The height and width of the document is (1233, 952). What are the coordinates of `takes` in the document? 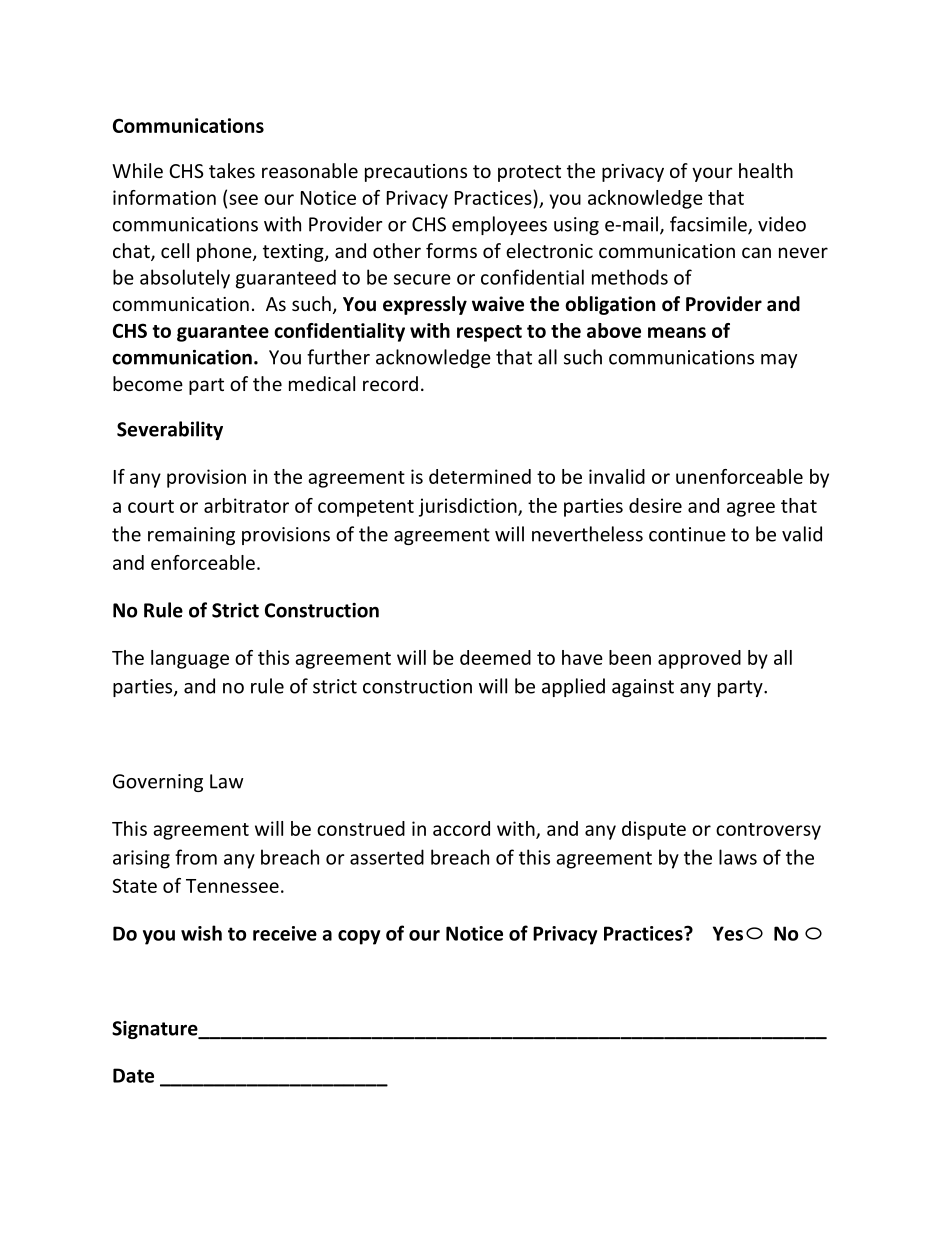 It's located at (232, 170).
